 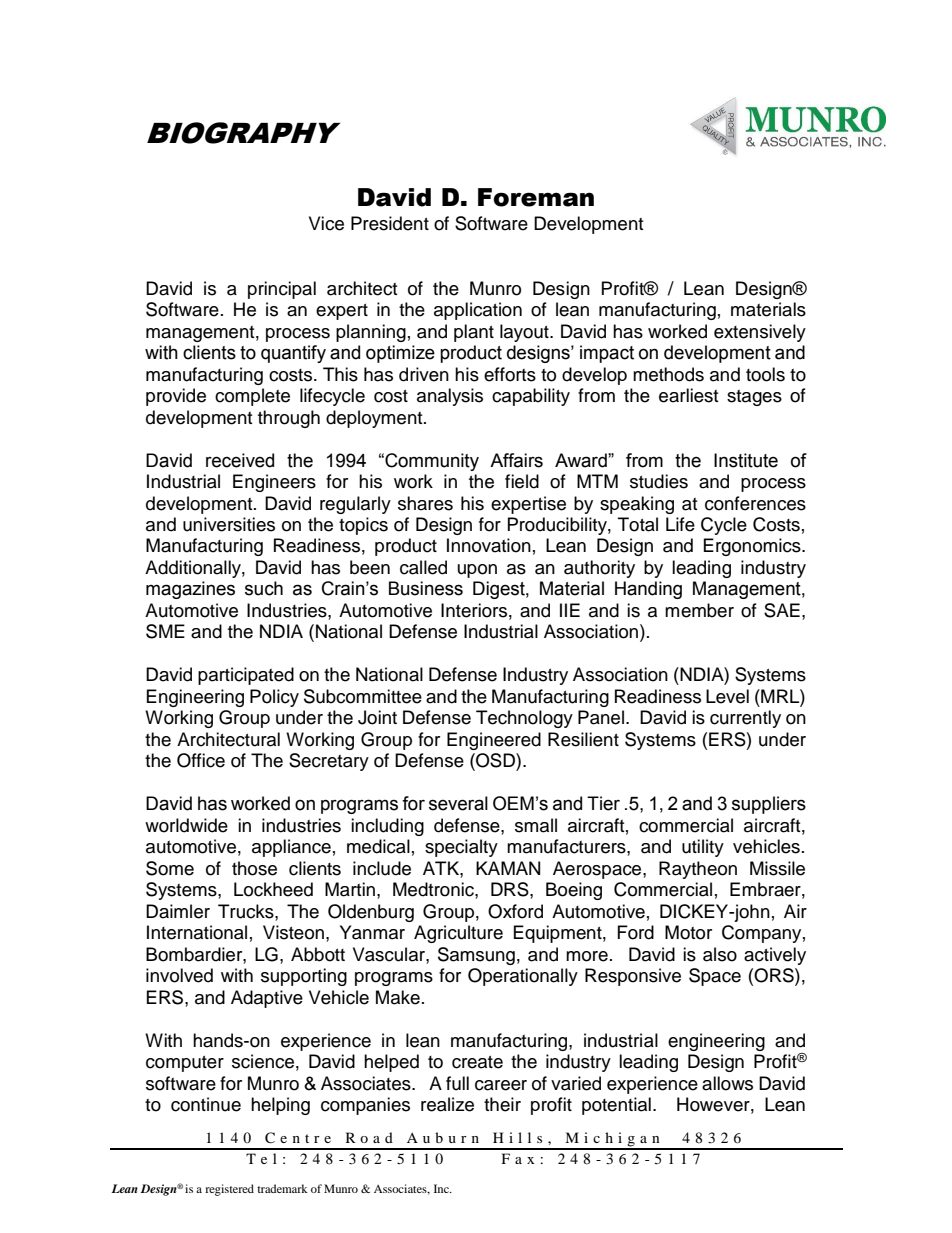 I want to click on Level, so click(x=727, y=696).
